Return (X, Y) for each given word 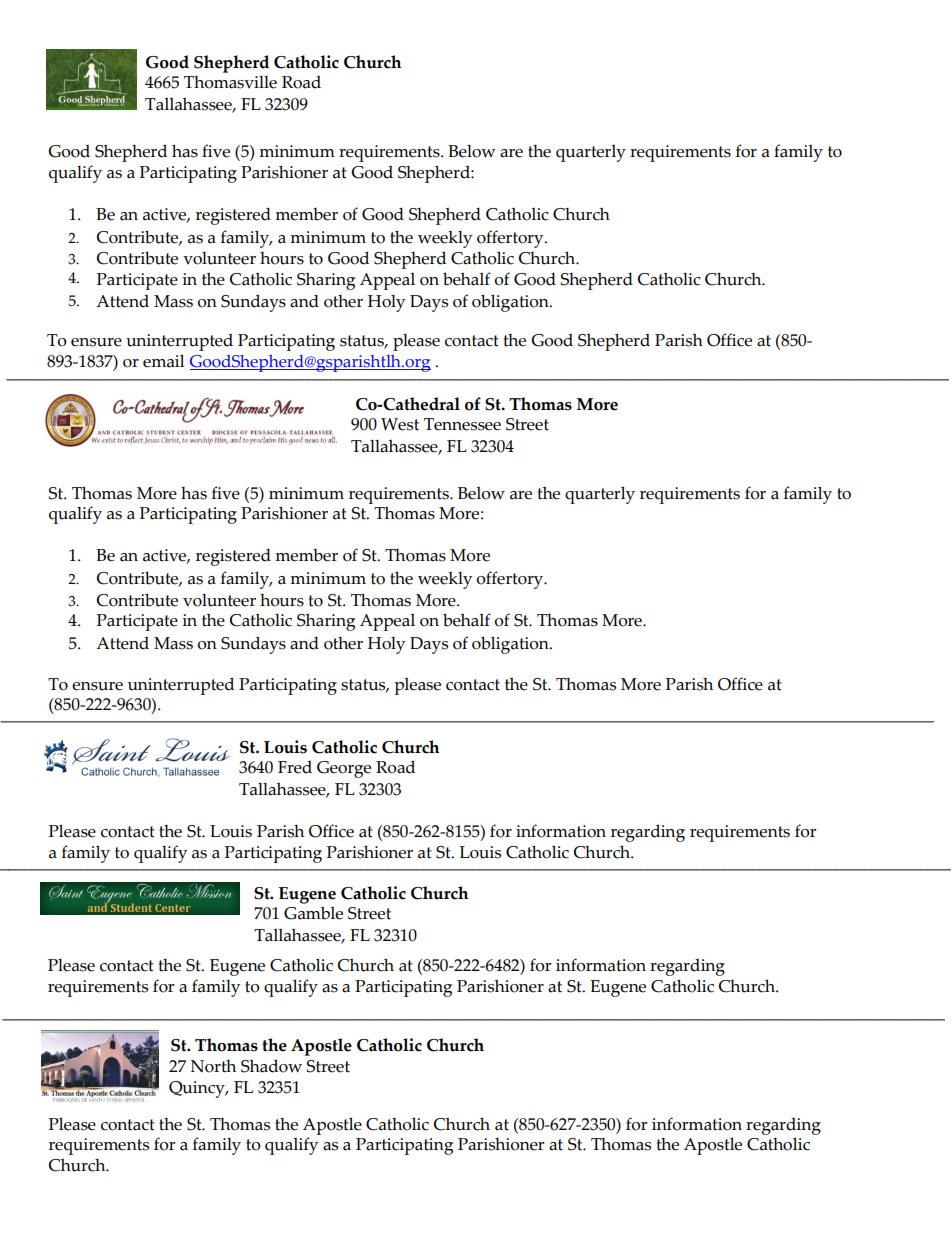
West (400, 424)
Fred (295, 767)
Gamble (313, 913)
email (163, 361)
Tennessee (462, 424)
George (344, 769)
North (213, 1066)
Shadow (271, 1066)
